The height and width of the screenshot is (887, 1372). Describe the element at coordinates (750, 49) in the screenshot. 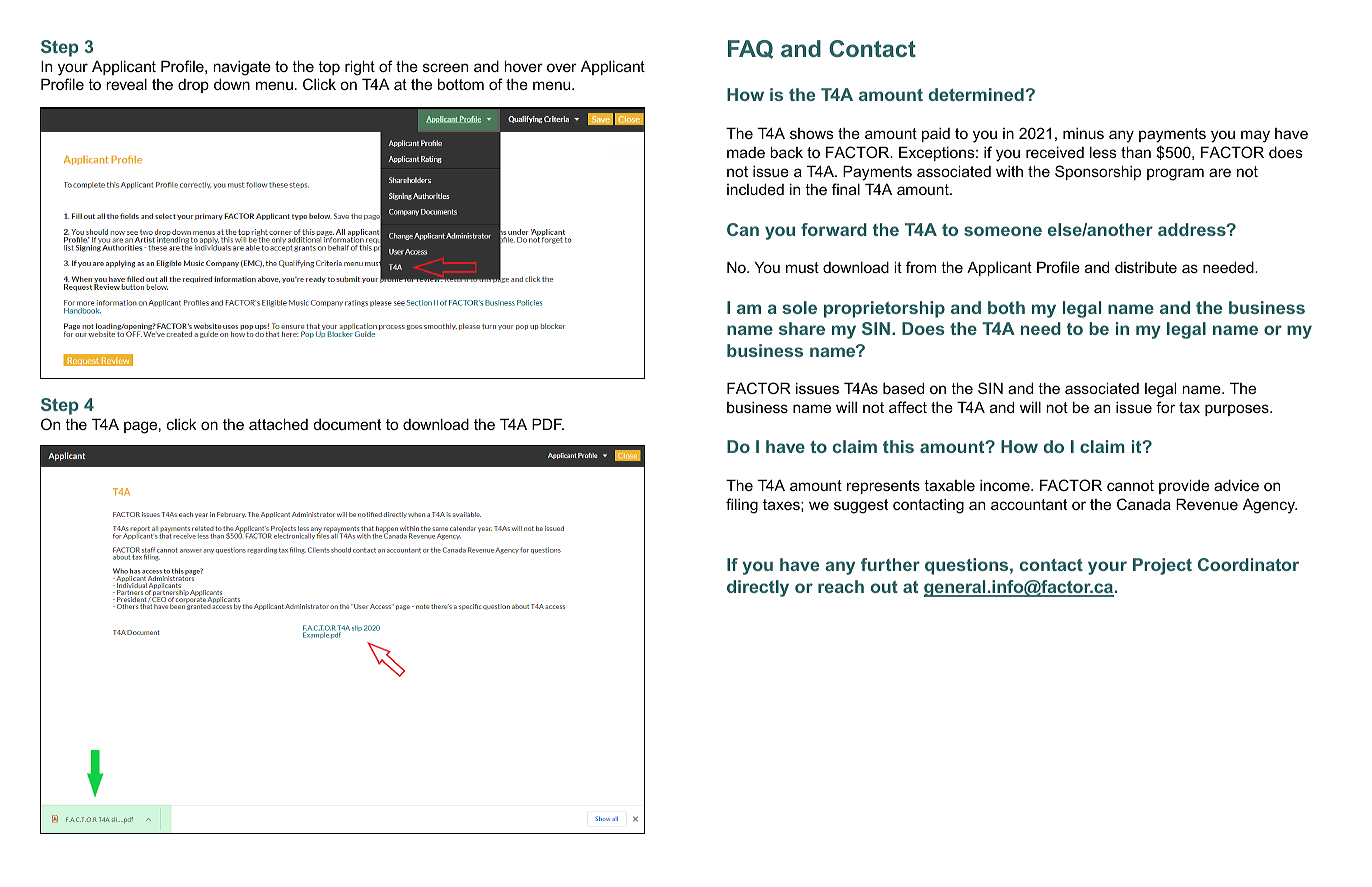

I see `FAQ` at that location.
